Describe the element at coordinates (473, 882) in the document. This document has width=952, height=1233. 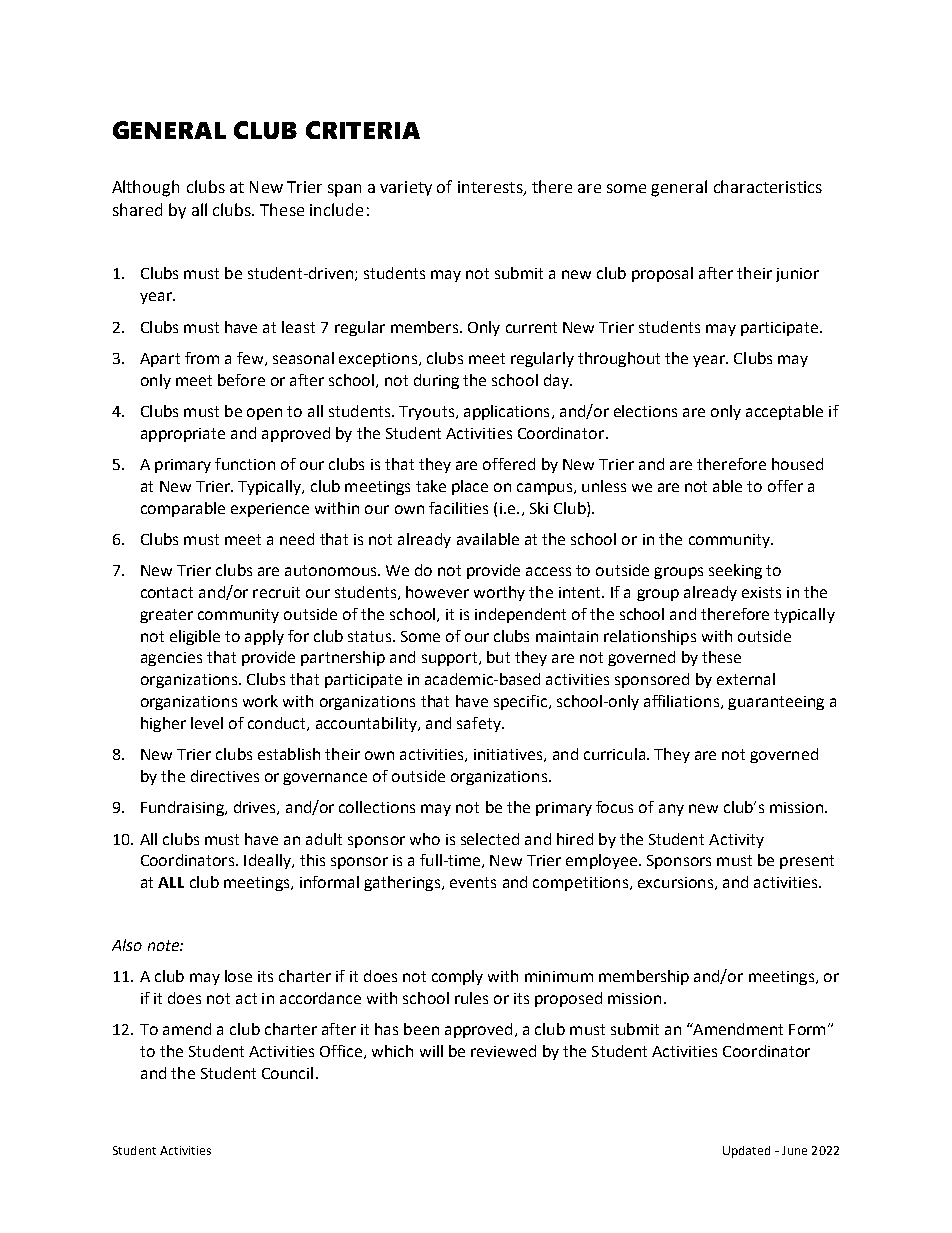
I see `events` at that location.
